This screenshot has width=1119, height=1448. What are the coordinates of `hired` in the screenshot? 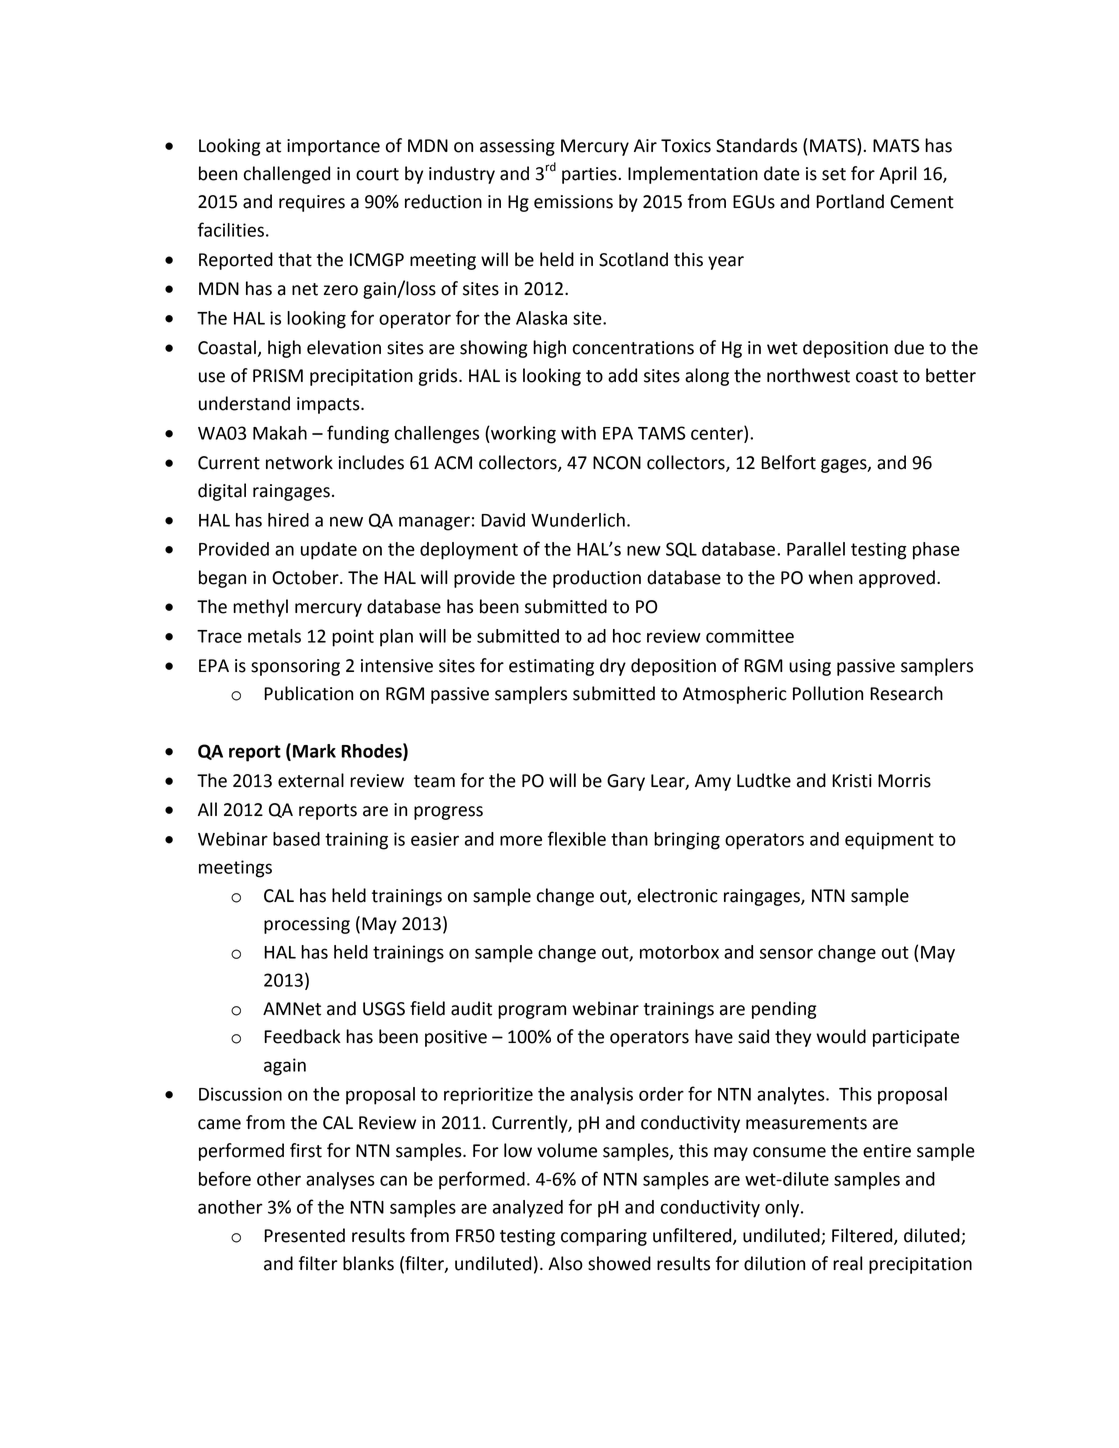 It's located at (288, 520).
